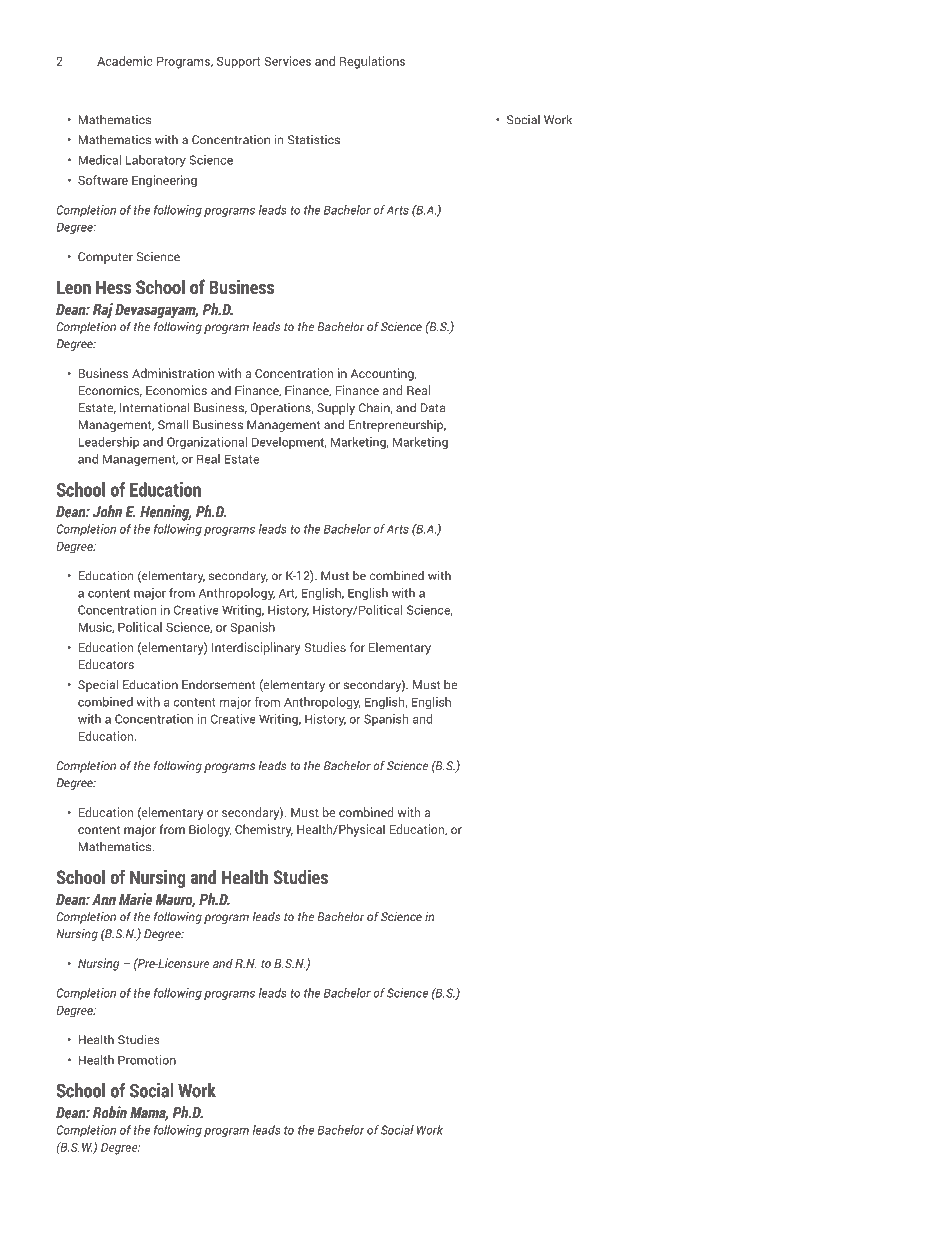 The image size is (952, 1233). Describe the element at coordinates (107, 511) in the screenshot. I see `John` at that location.
